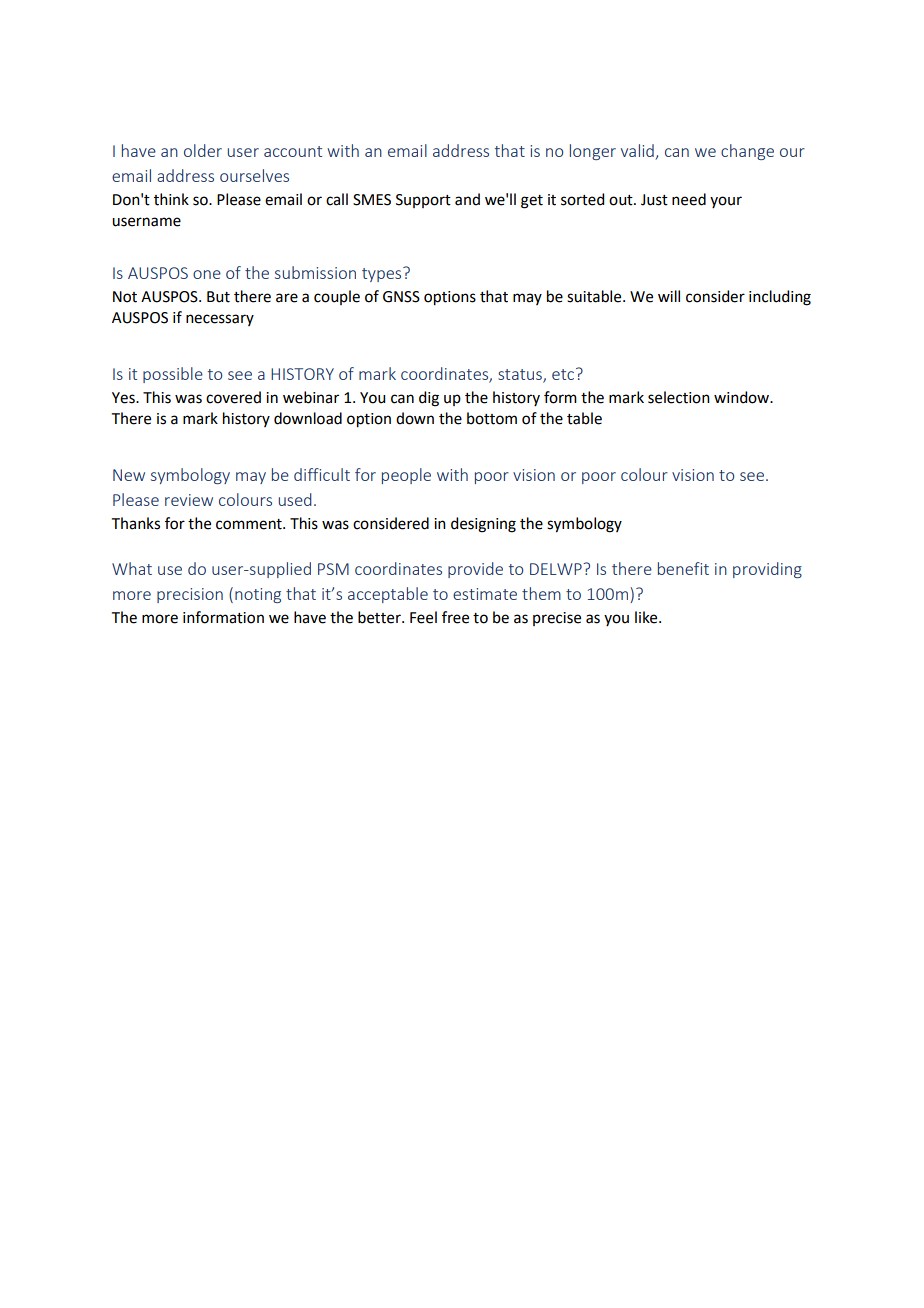  I want to click on GNSS, so click(401, 297).
